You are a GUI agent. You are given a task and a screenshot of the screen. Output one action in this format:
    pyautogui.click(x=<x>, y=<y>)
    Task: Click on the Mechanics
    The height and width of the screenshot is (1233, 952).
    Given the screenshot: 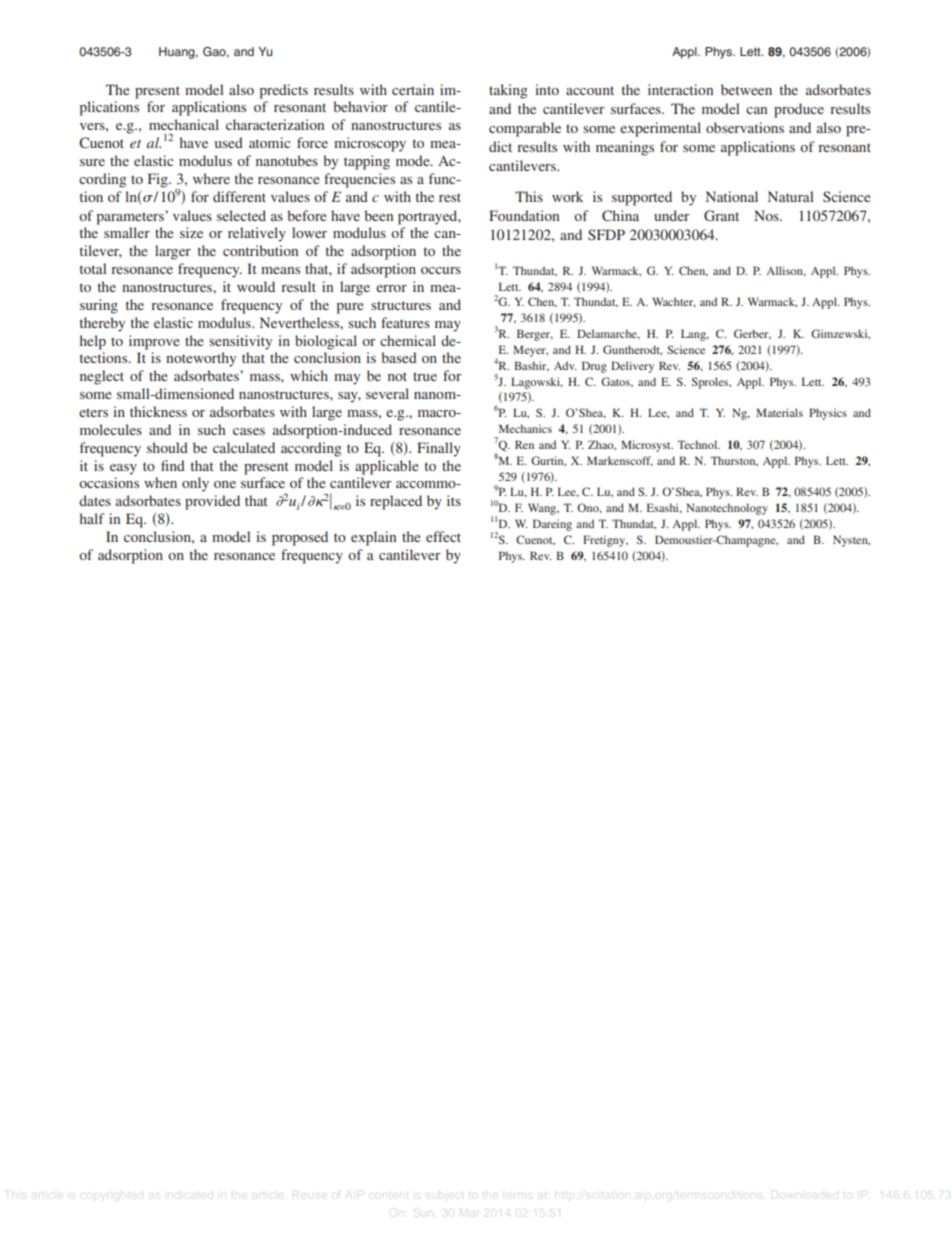 What is the action you would take?
    pyautogui.click(x=525, y=428)
